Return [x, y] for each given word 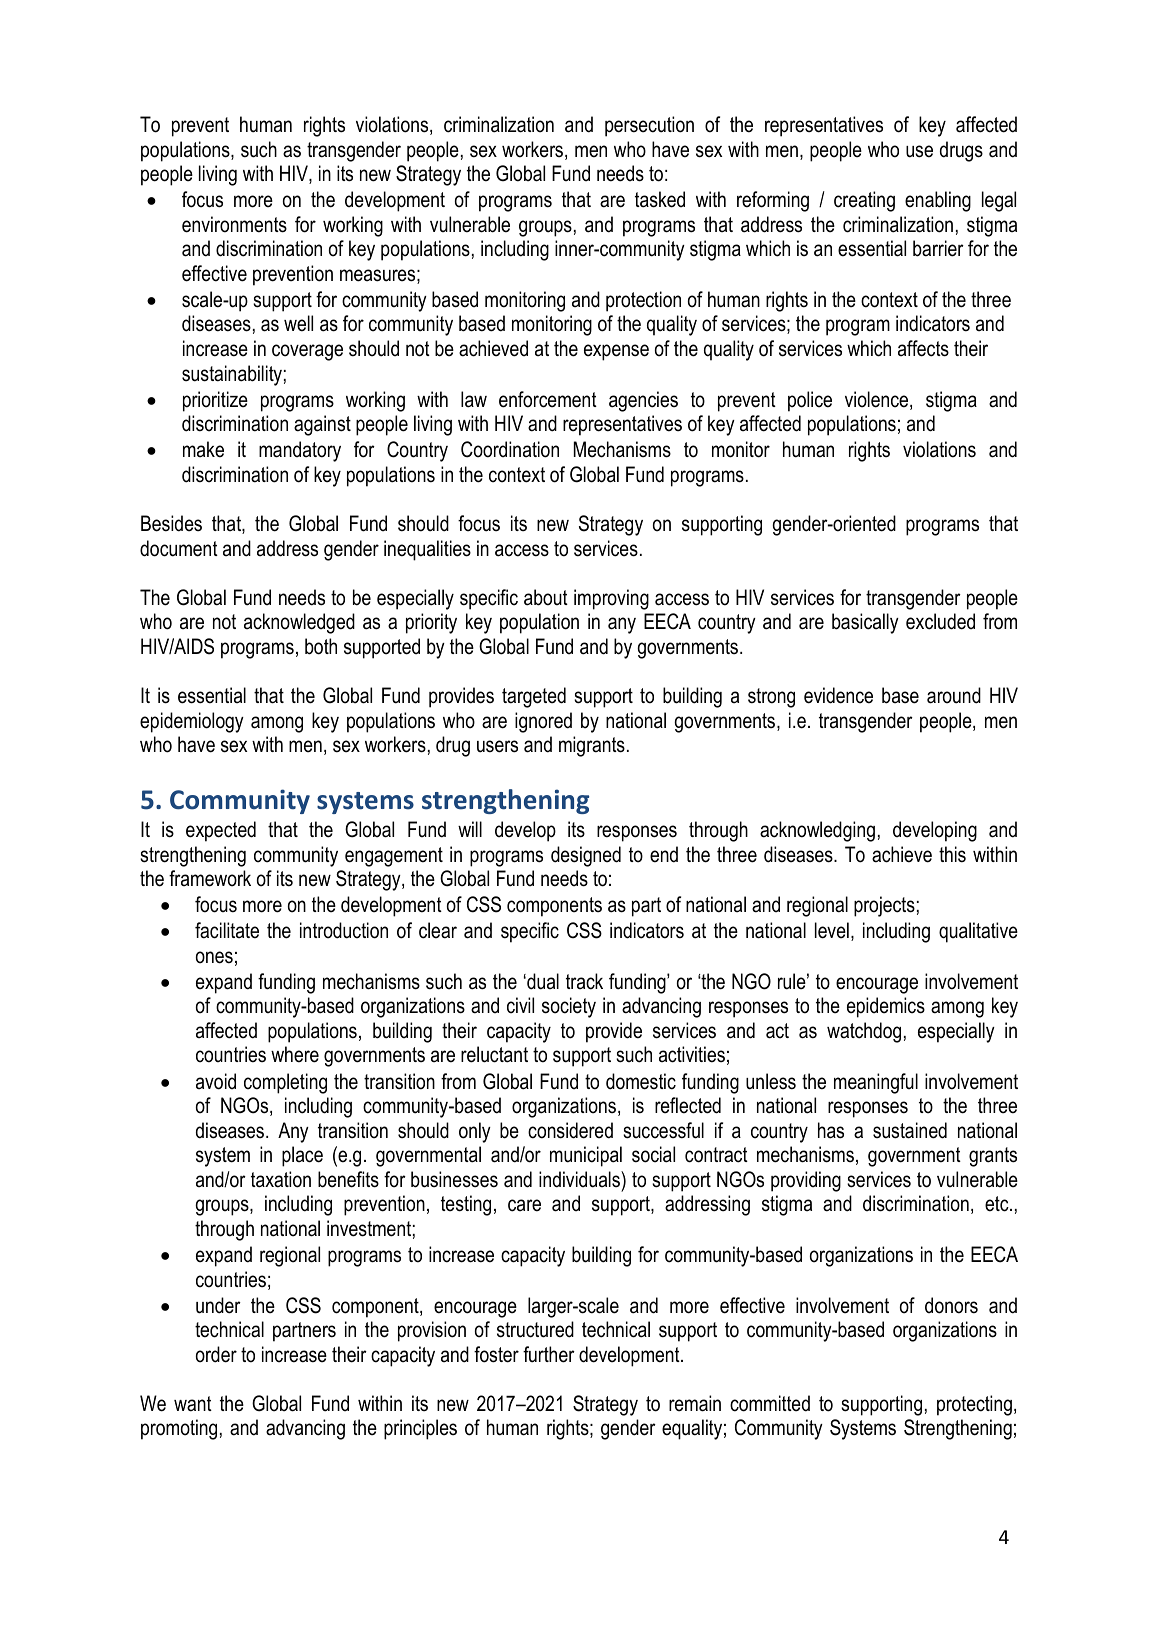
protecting [974, 1405]
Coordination [510, 449]
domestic [641, 1081]
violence [878, 400]
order [216, 1354]
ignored [543, 722]
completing [285, 1083]
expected [221, 831]
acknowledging [817, 831]
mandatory [300, 451]
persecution [649, 126]
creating [864, 201]
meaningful [876, 1083]
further [549, 1354]
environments [234, 224]
